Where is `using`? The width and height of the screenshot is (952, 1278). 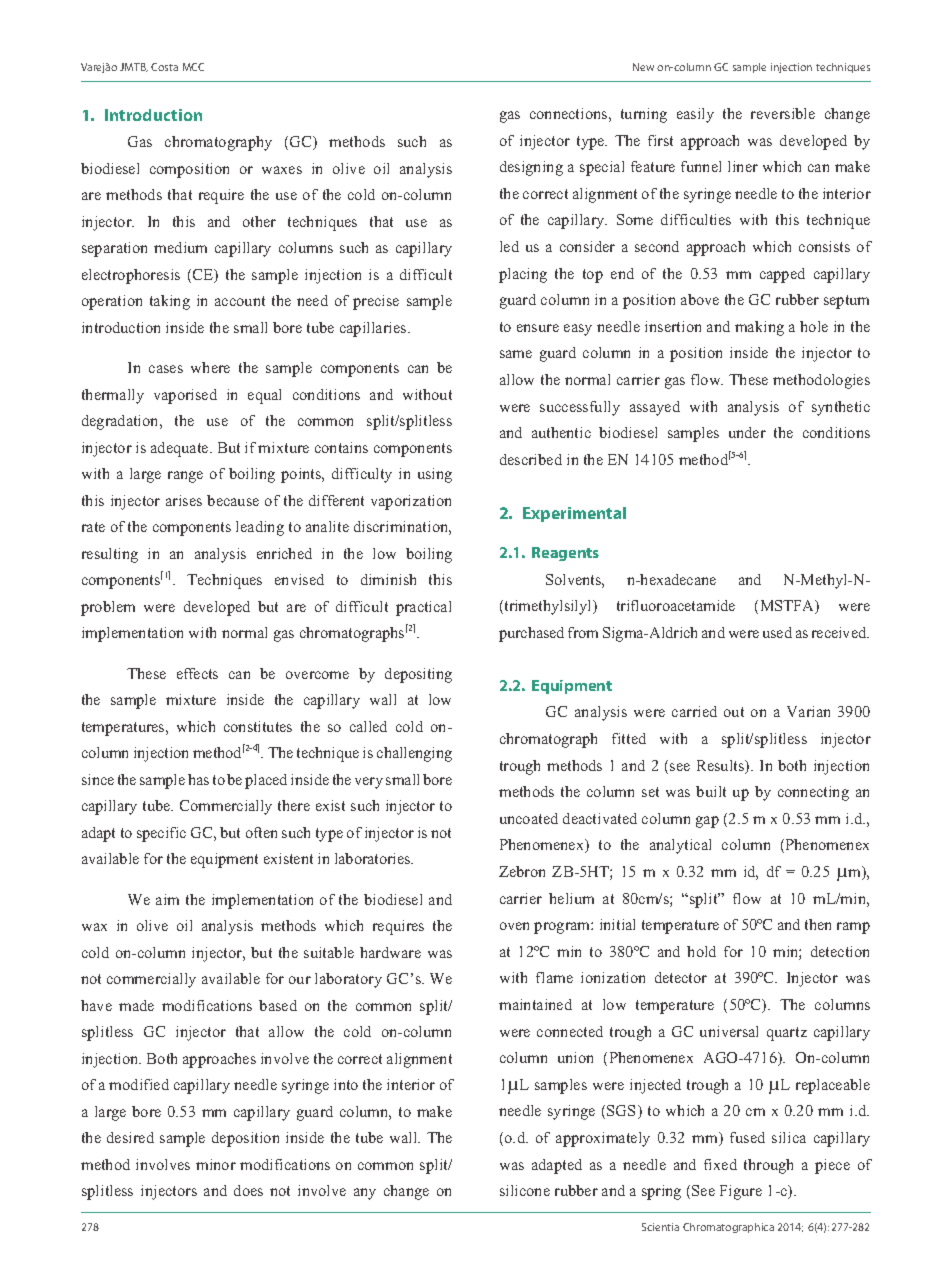 using is located at coordinates (435, 475).
